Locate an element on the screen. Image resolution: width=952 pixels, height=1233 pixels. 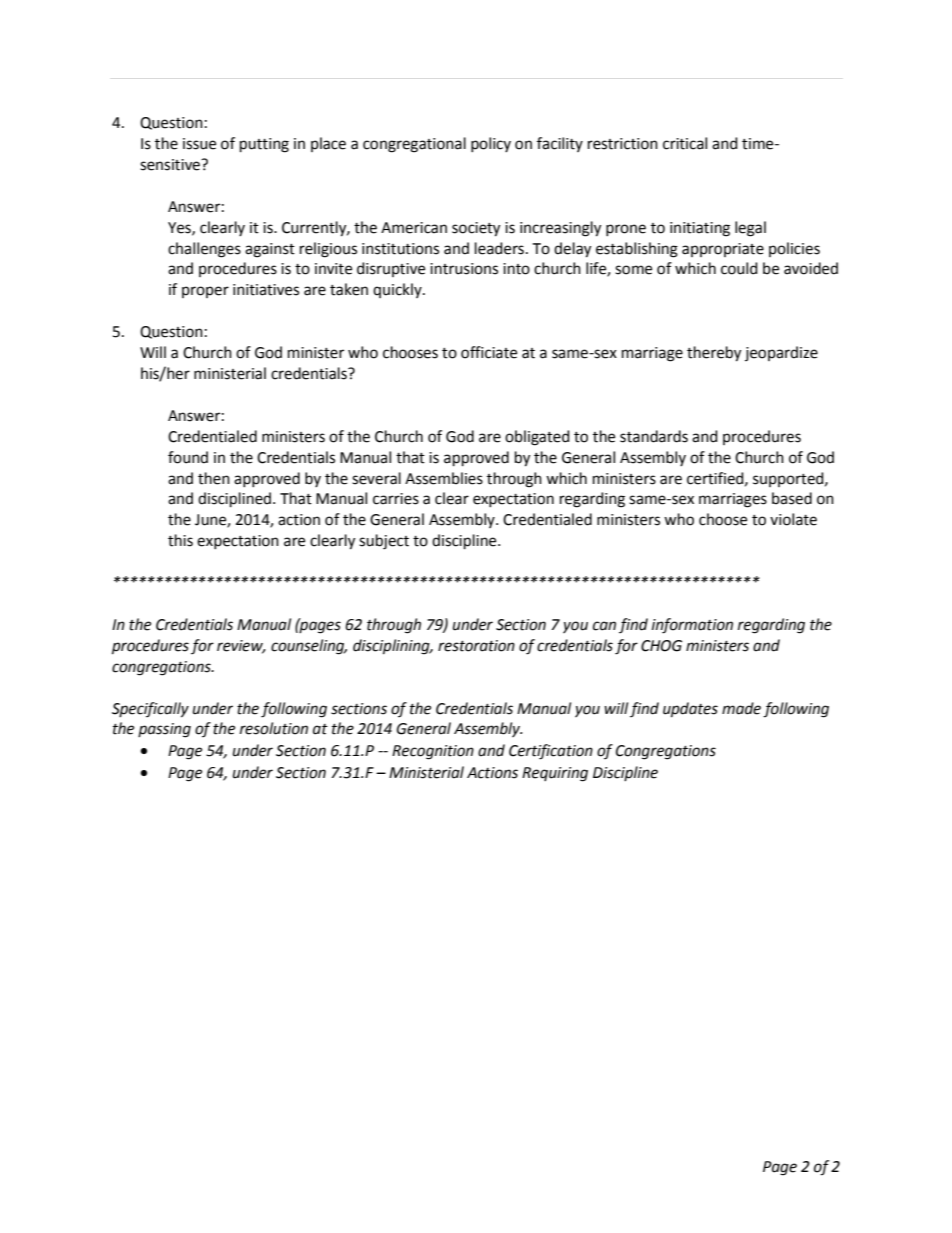
issue is located at coordinates (199, 144).
